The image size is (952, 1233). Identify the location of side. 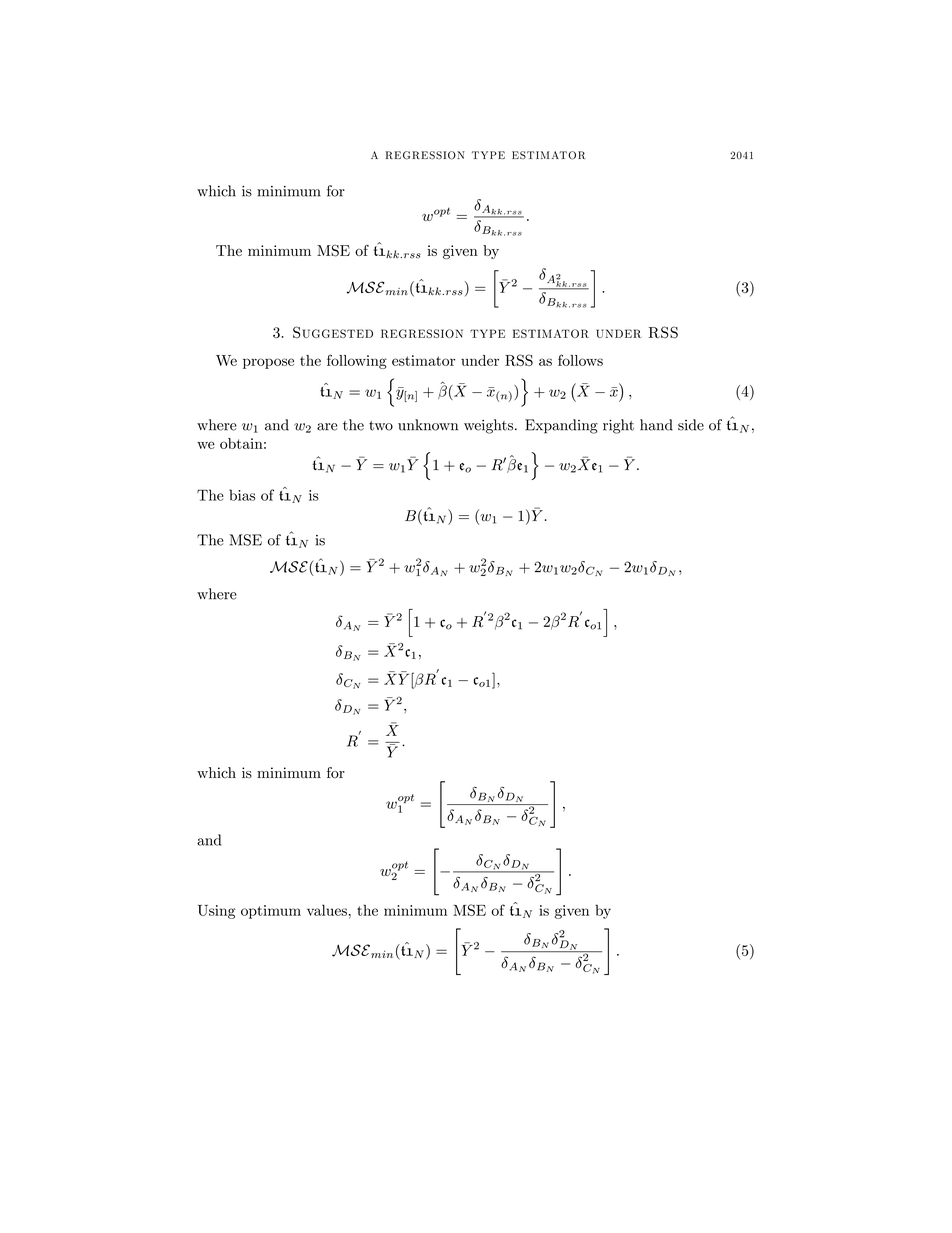
(691, 425).
